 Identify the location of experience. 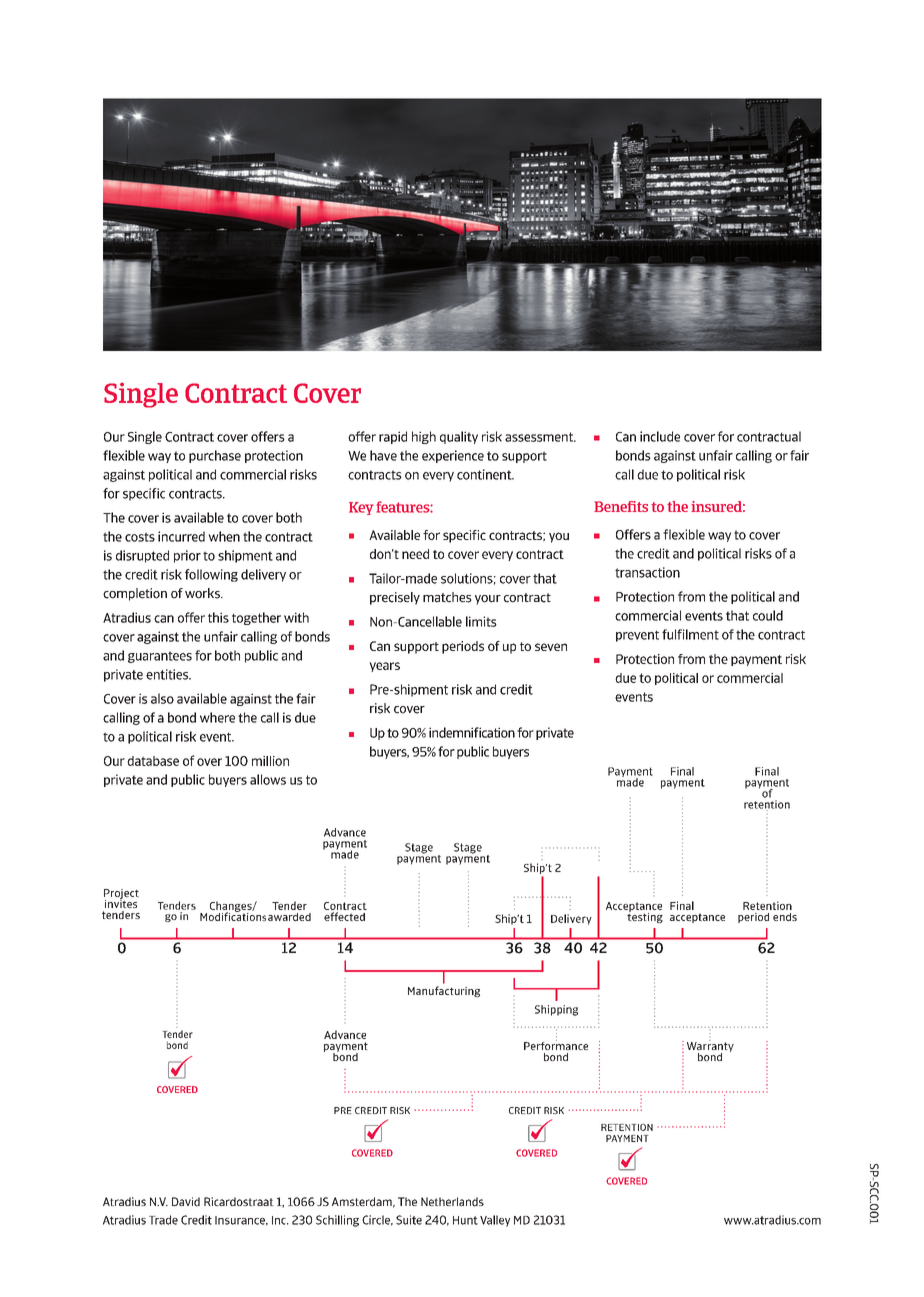
(453, 456).
